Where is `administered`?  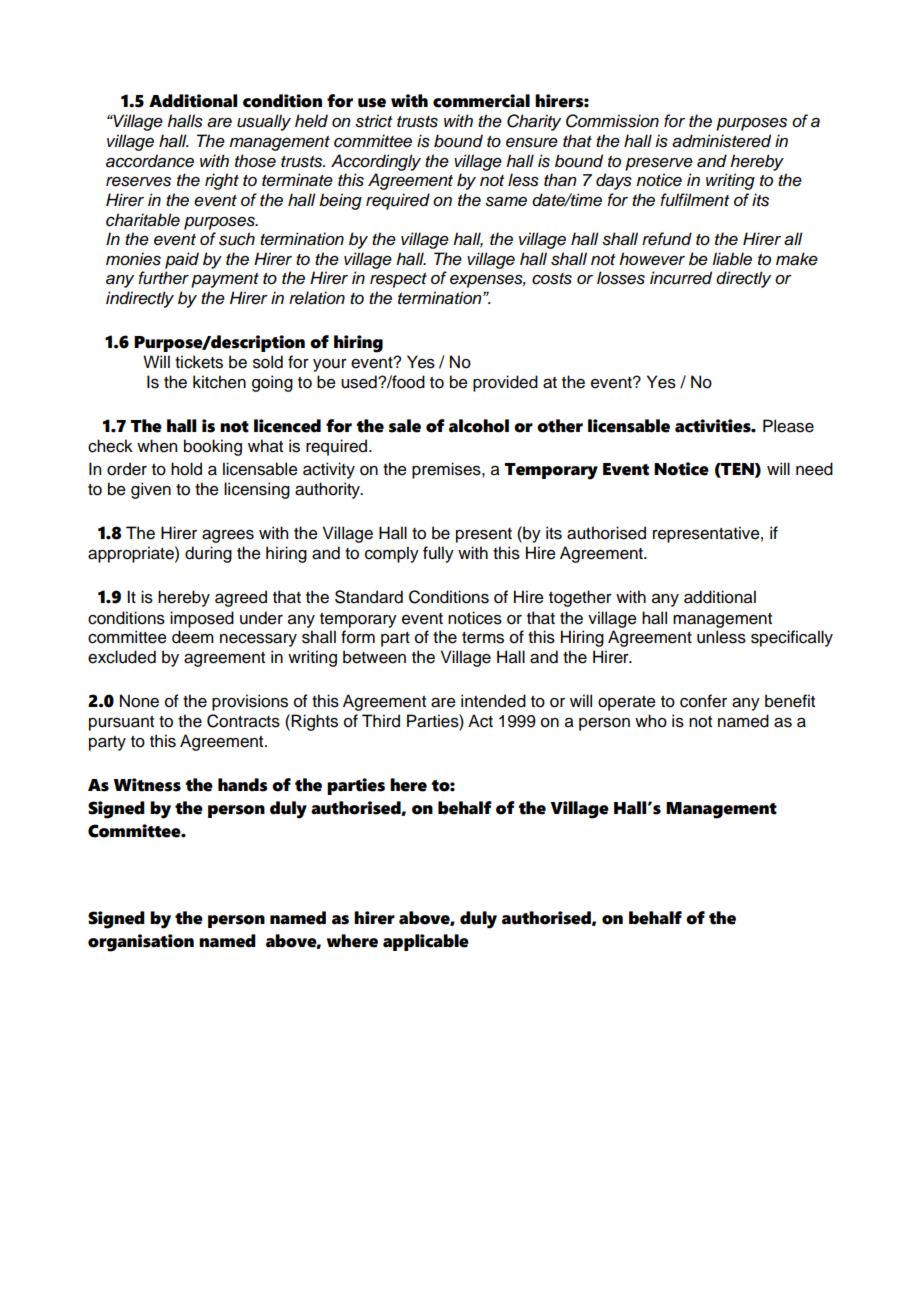
administered is located at coordinates (721, 141).
